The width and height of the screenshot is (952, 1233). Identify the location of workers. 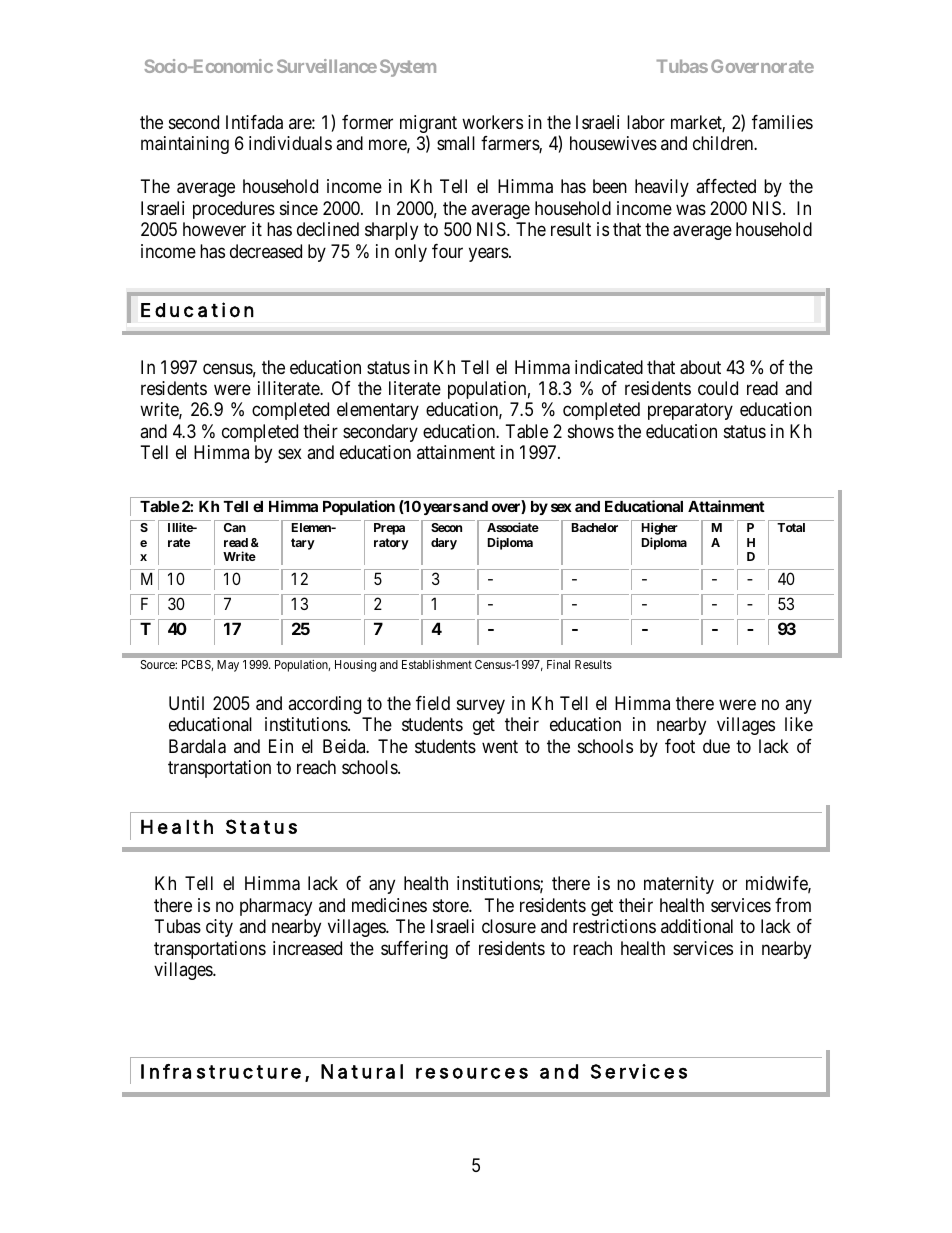
(492, 122).
